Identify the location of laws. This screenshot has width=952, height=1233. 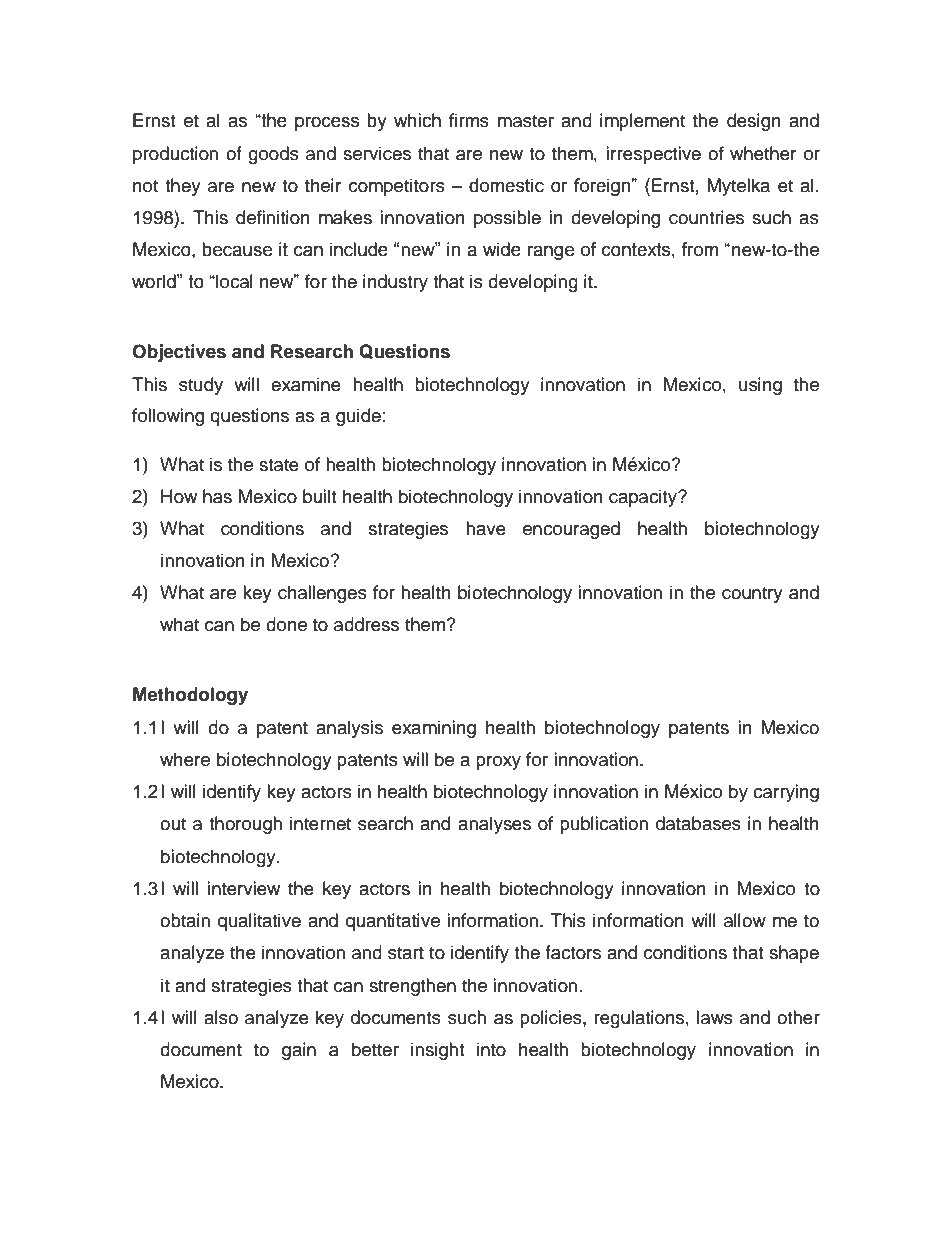
(714, 1017).
